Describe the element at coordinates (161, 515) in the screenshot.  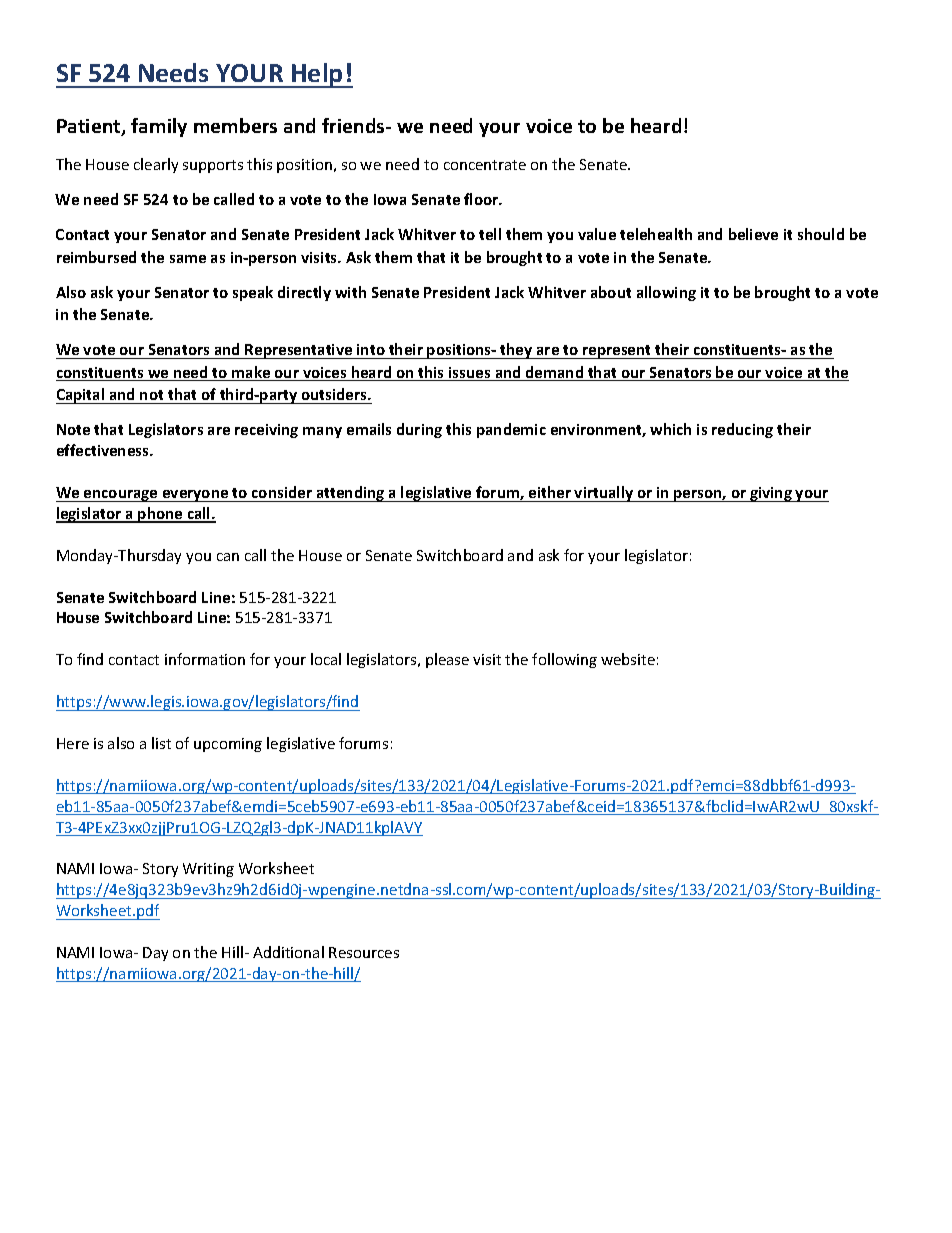
I see `phone` at that location.
